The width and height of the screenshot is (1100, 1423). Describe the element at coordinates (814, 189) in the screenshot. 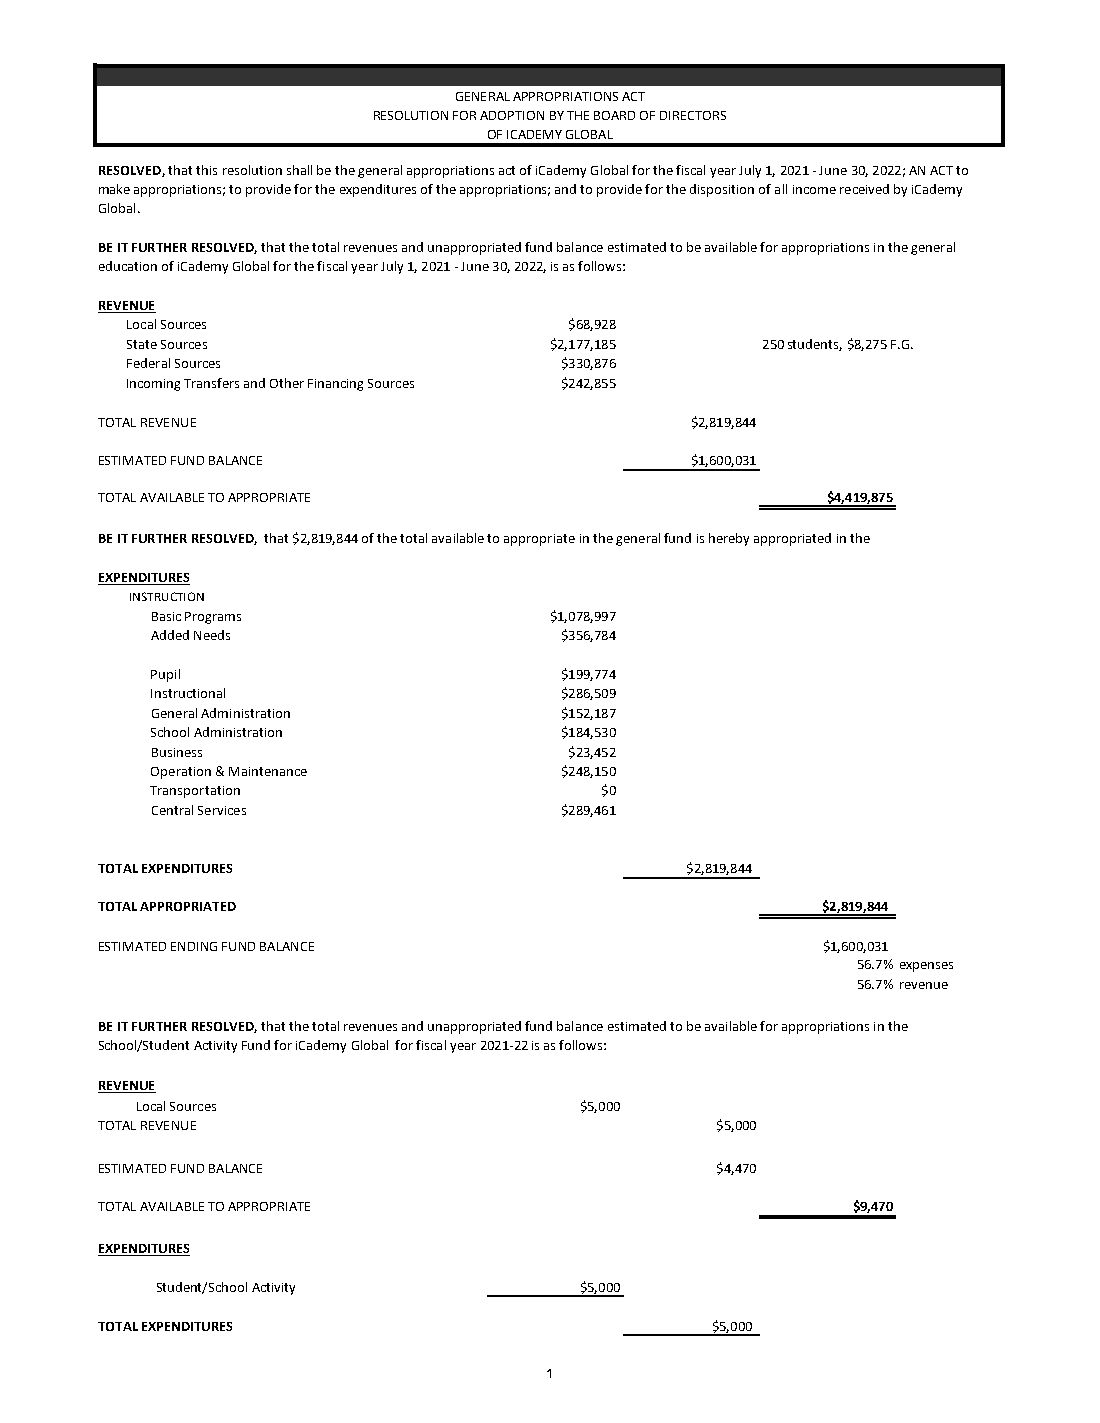

I see `income` at that location.
